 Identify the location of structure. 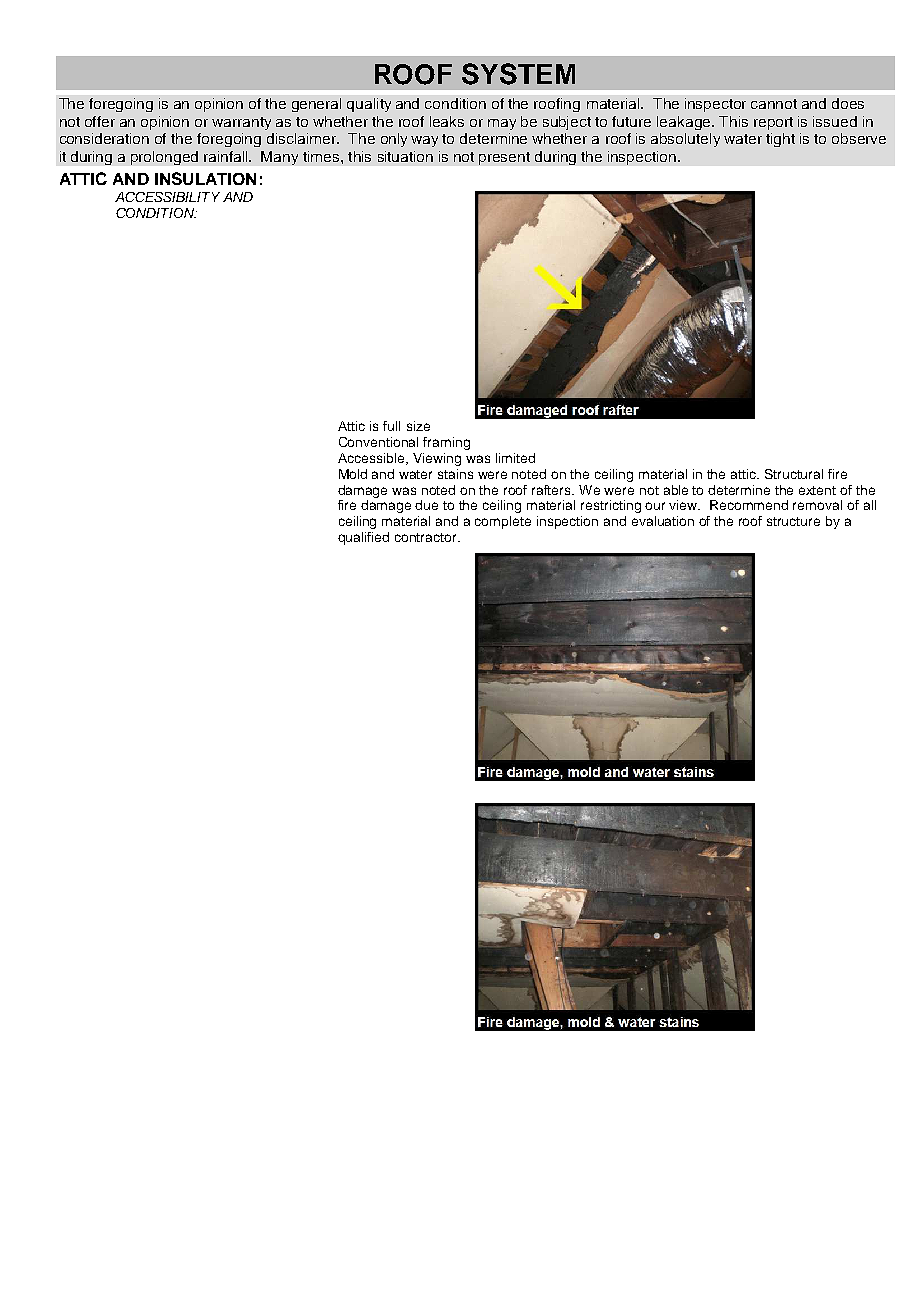
(793, 521).
